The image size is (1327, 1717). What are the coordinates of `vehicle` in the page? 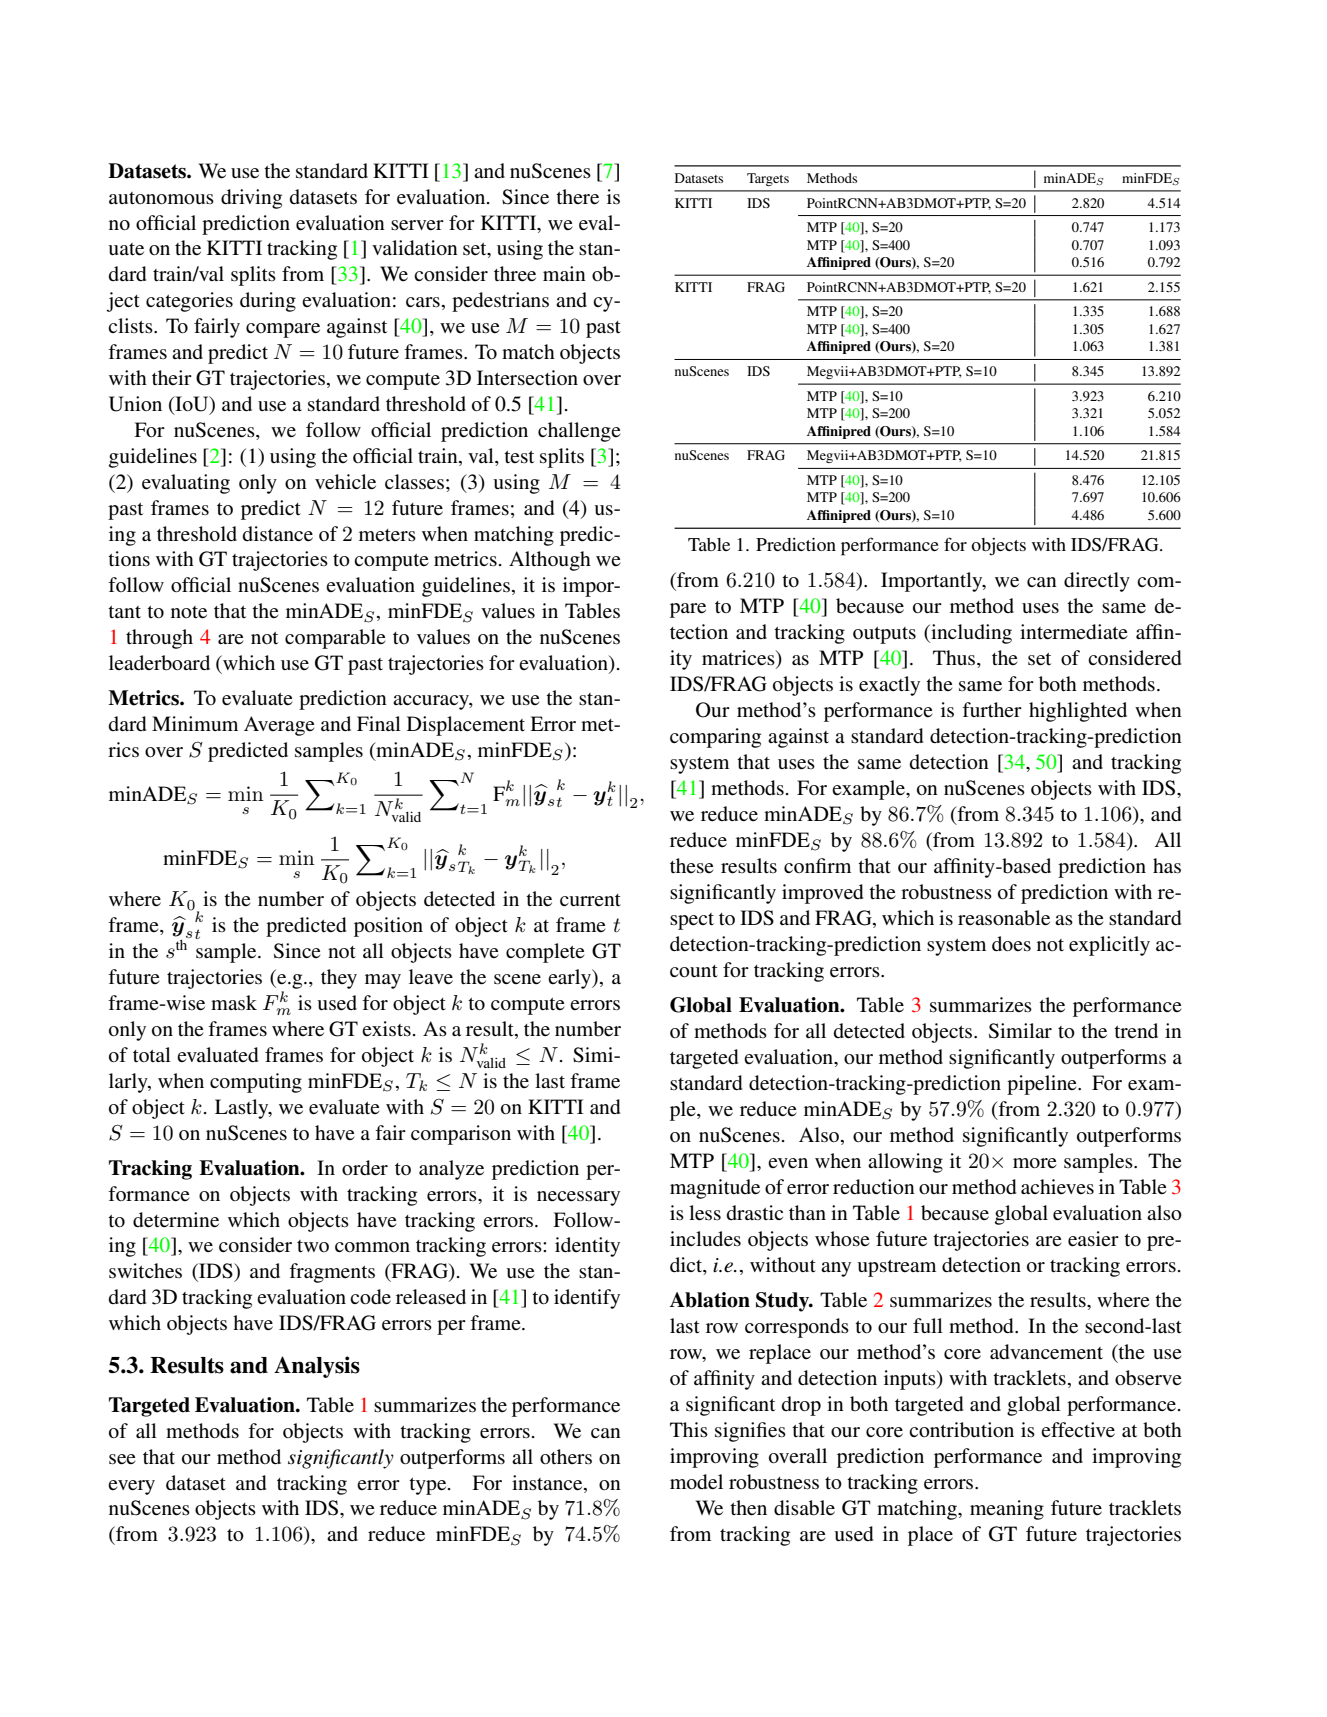 It's located at (345, 482).
